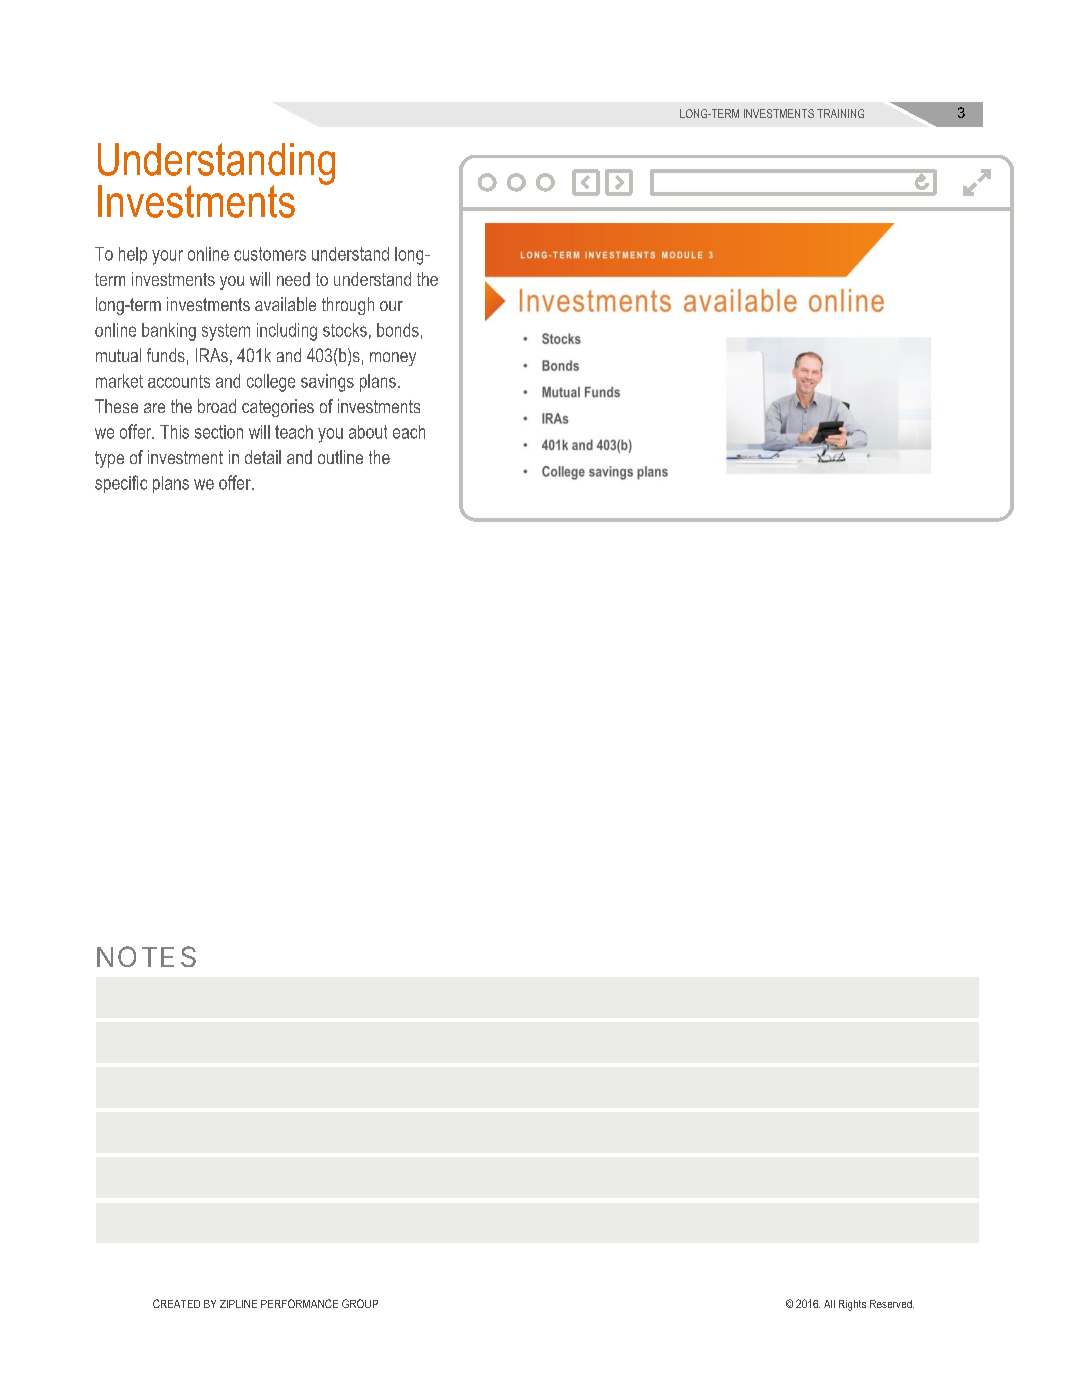 The height and width of the screenshot is (1389, 1073). I want to click on PERFORMANCE, so click(299, 1303).
